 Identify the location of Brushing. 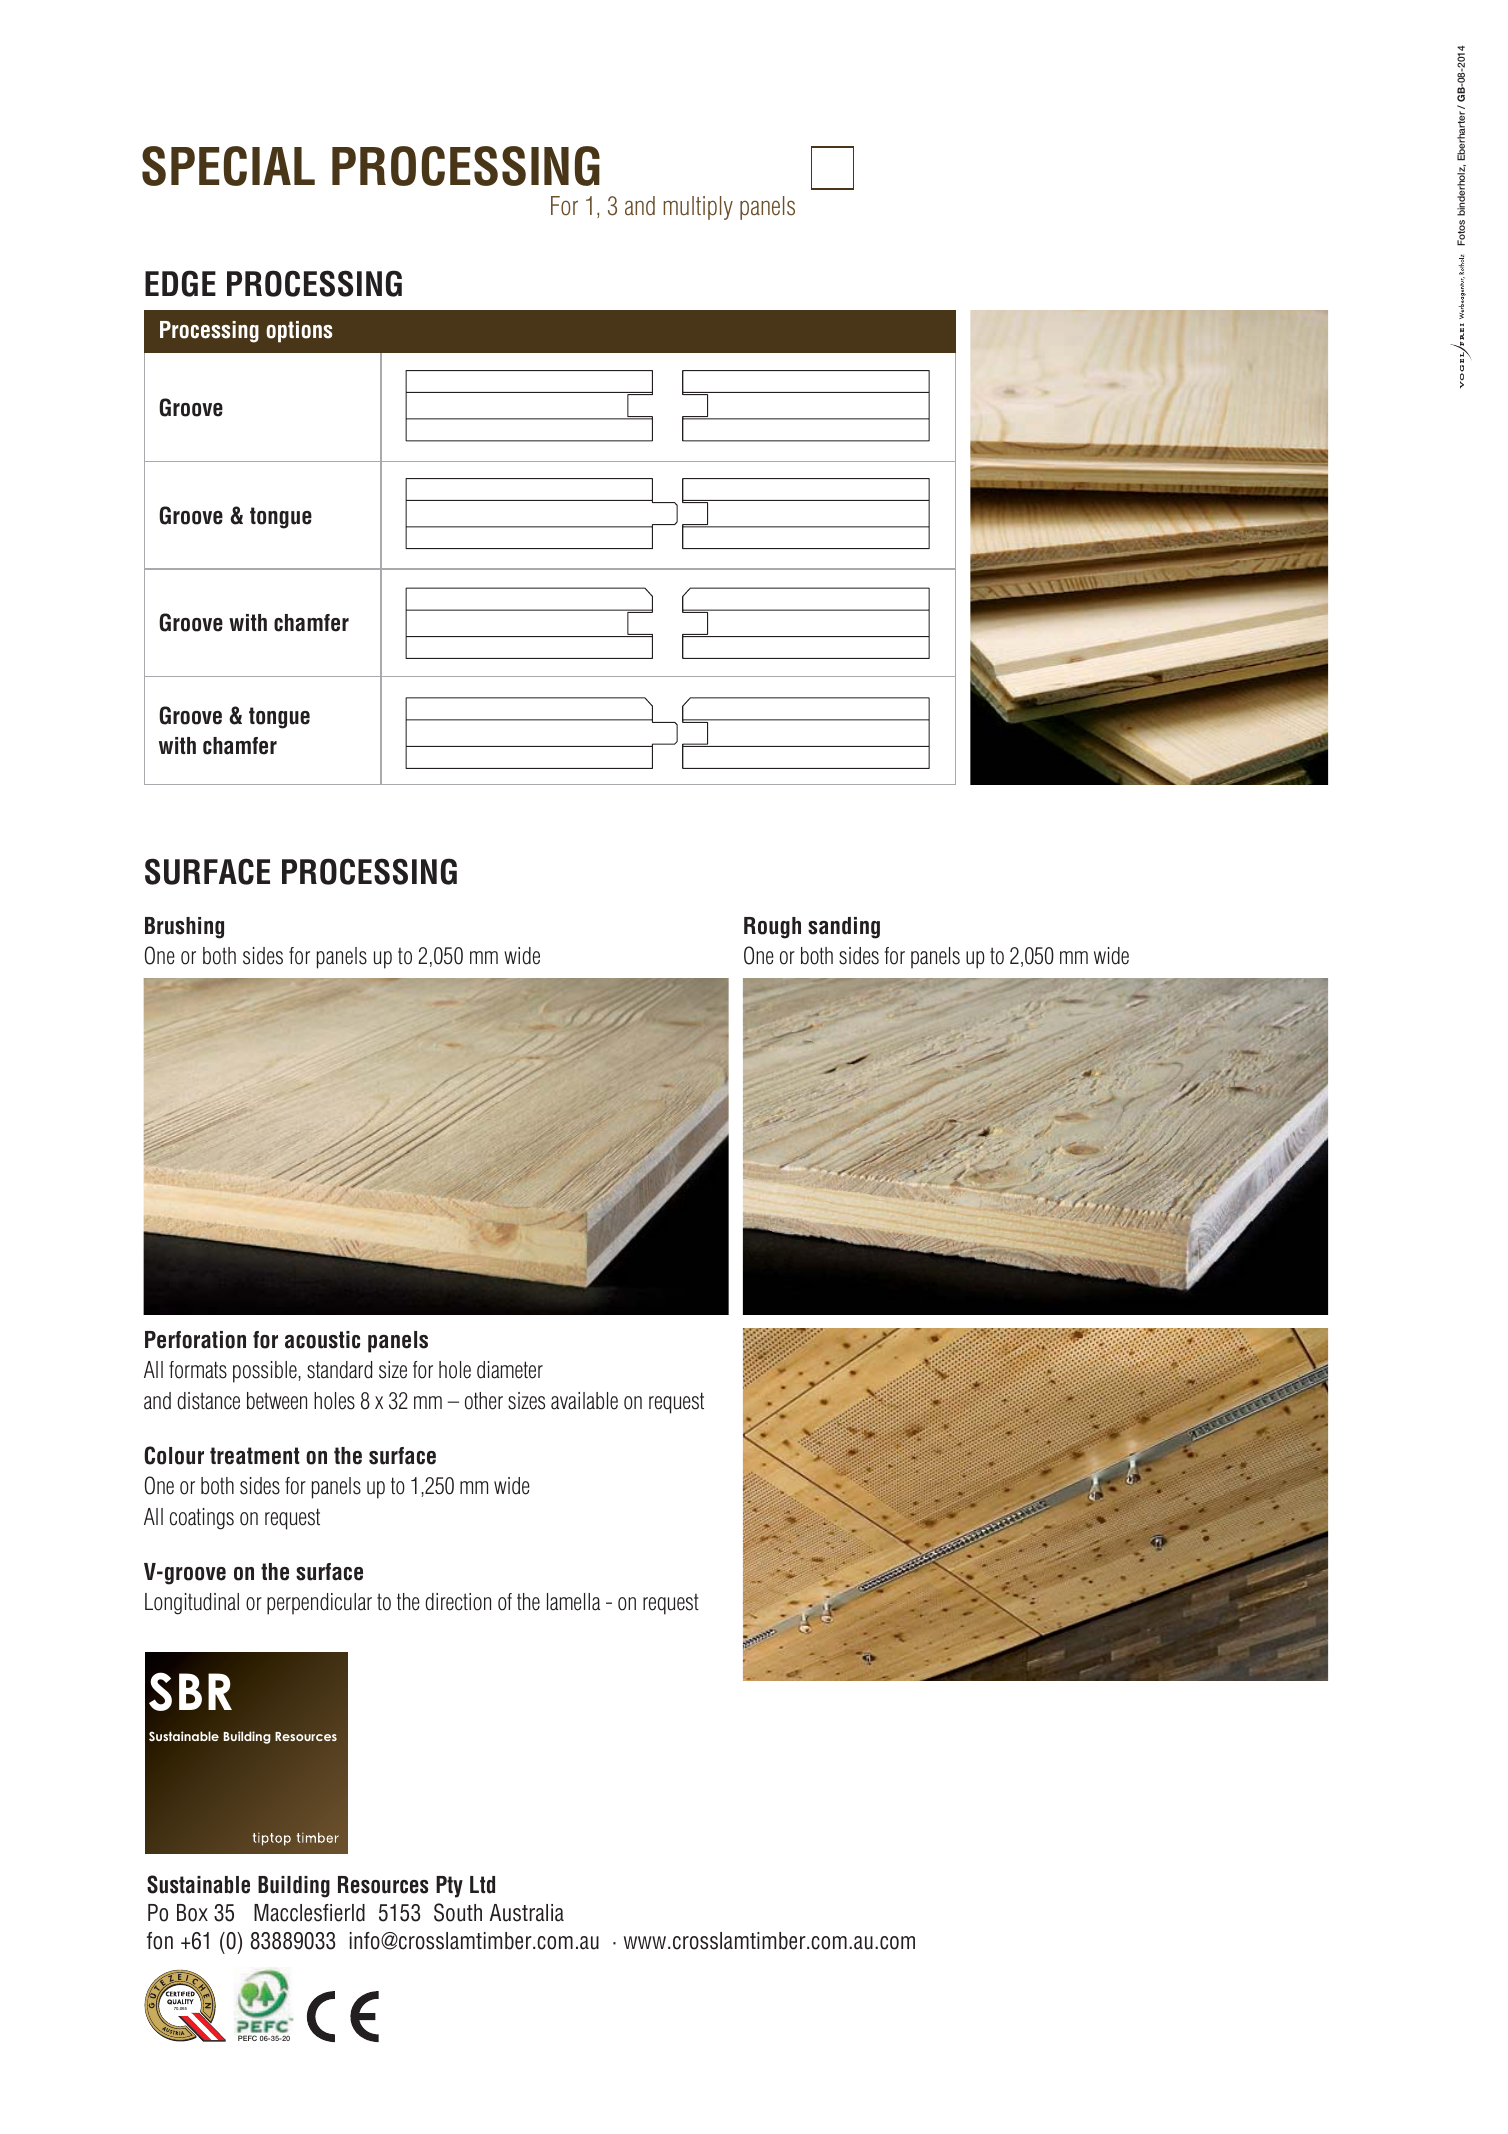
(184, 928).
